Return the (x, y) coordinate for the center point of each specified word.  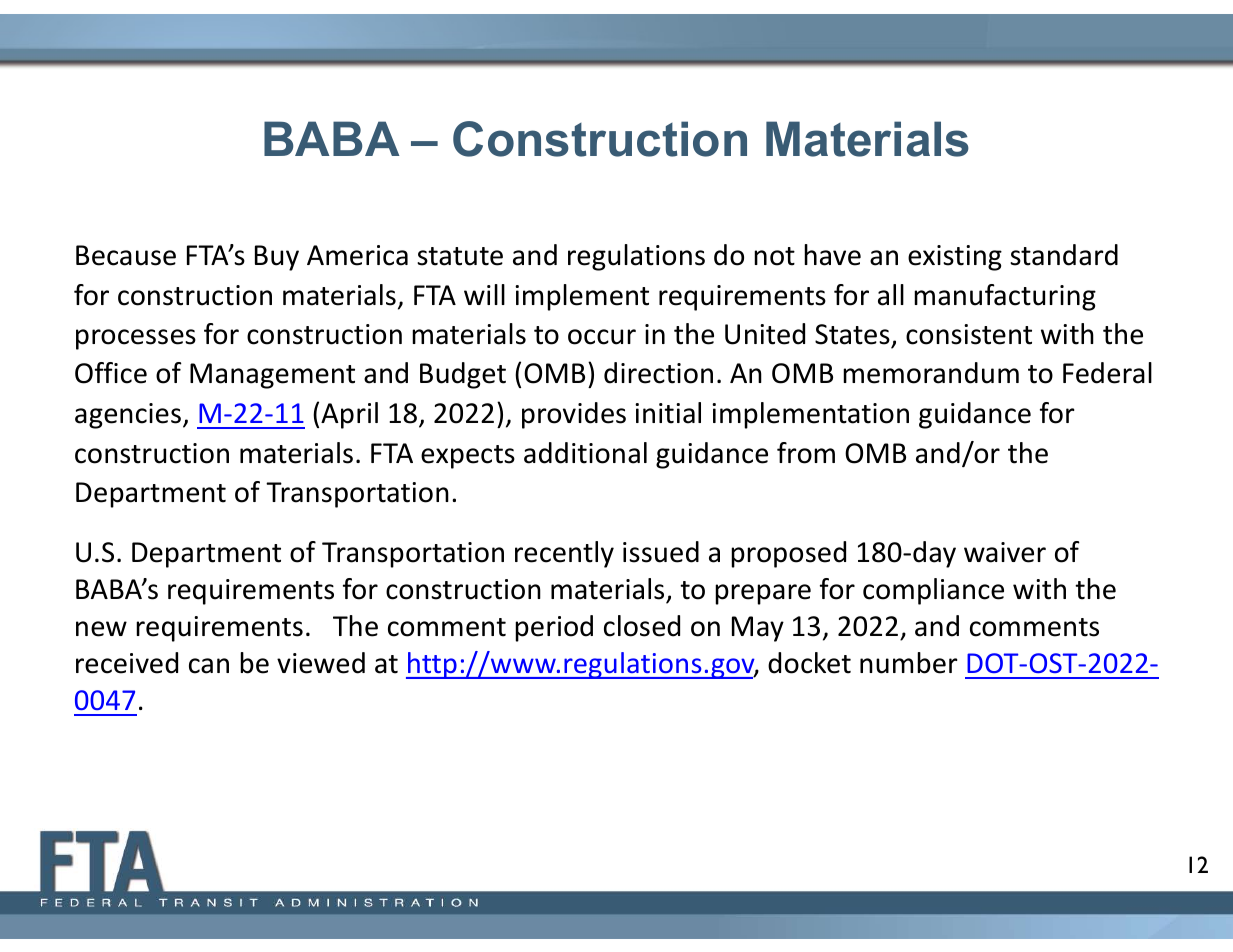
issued (661, 552)
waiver (1005, 552)
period (554, 628)
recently (564, 554)
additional (585, 453)
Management (272, 376)
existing (955, 258)
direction (658, 373)
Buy (277, 258)
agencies (128, 416)
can (209, 666)
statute (460, 256)
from (806, 453)
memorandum (931, 373)
